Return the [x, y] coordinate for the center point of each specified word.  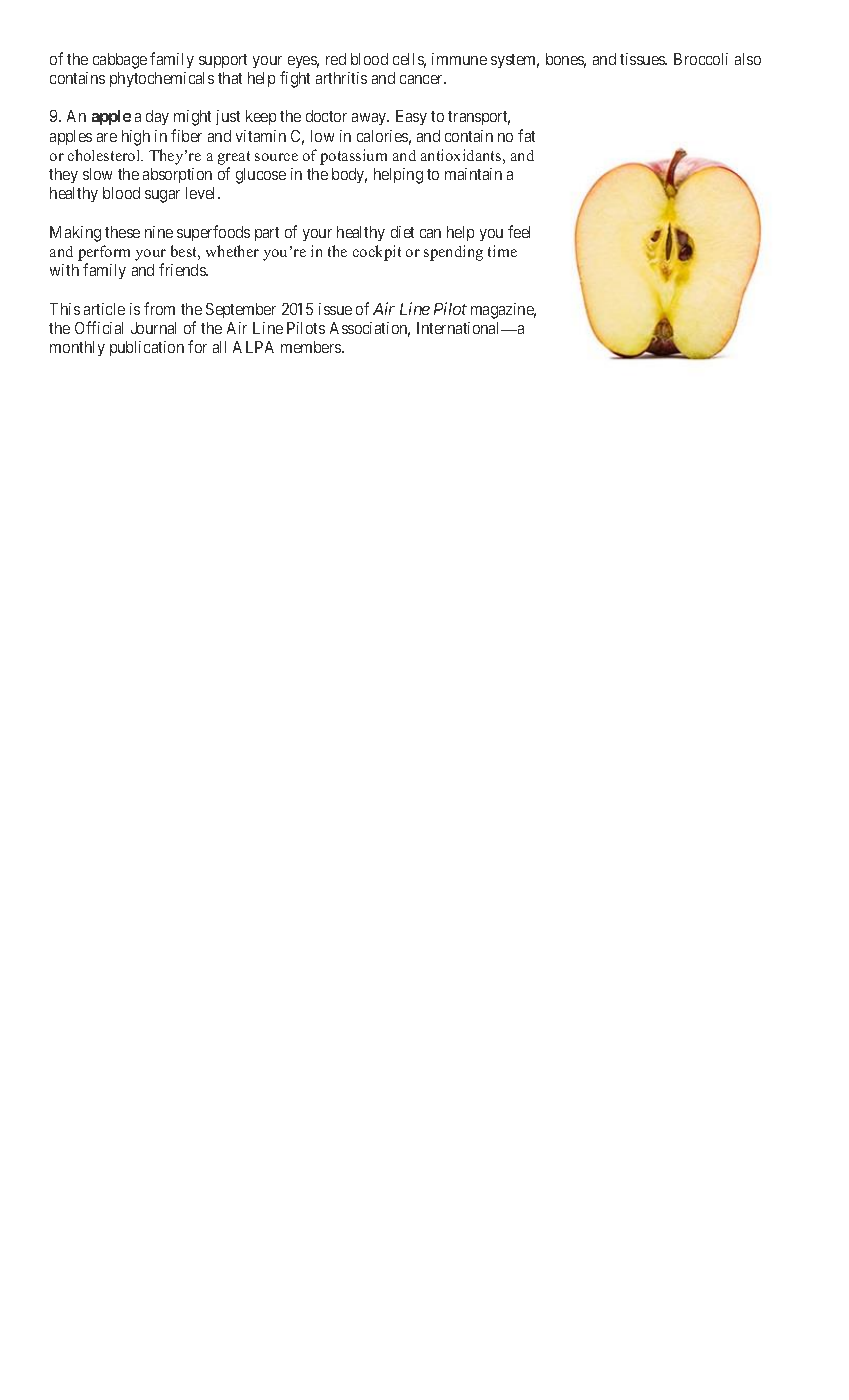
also [748, 59]
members [312, 347]
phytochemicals [162, 79]
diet [402, 232]
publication [147, 348]
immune [459, 59]
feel [519, 231]
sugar [162, 196]
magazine [503, 311]
